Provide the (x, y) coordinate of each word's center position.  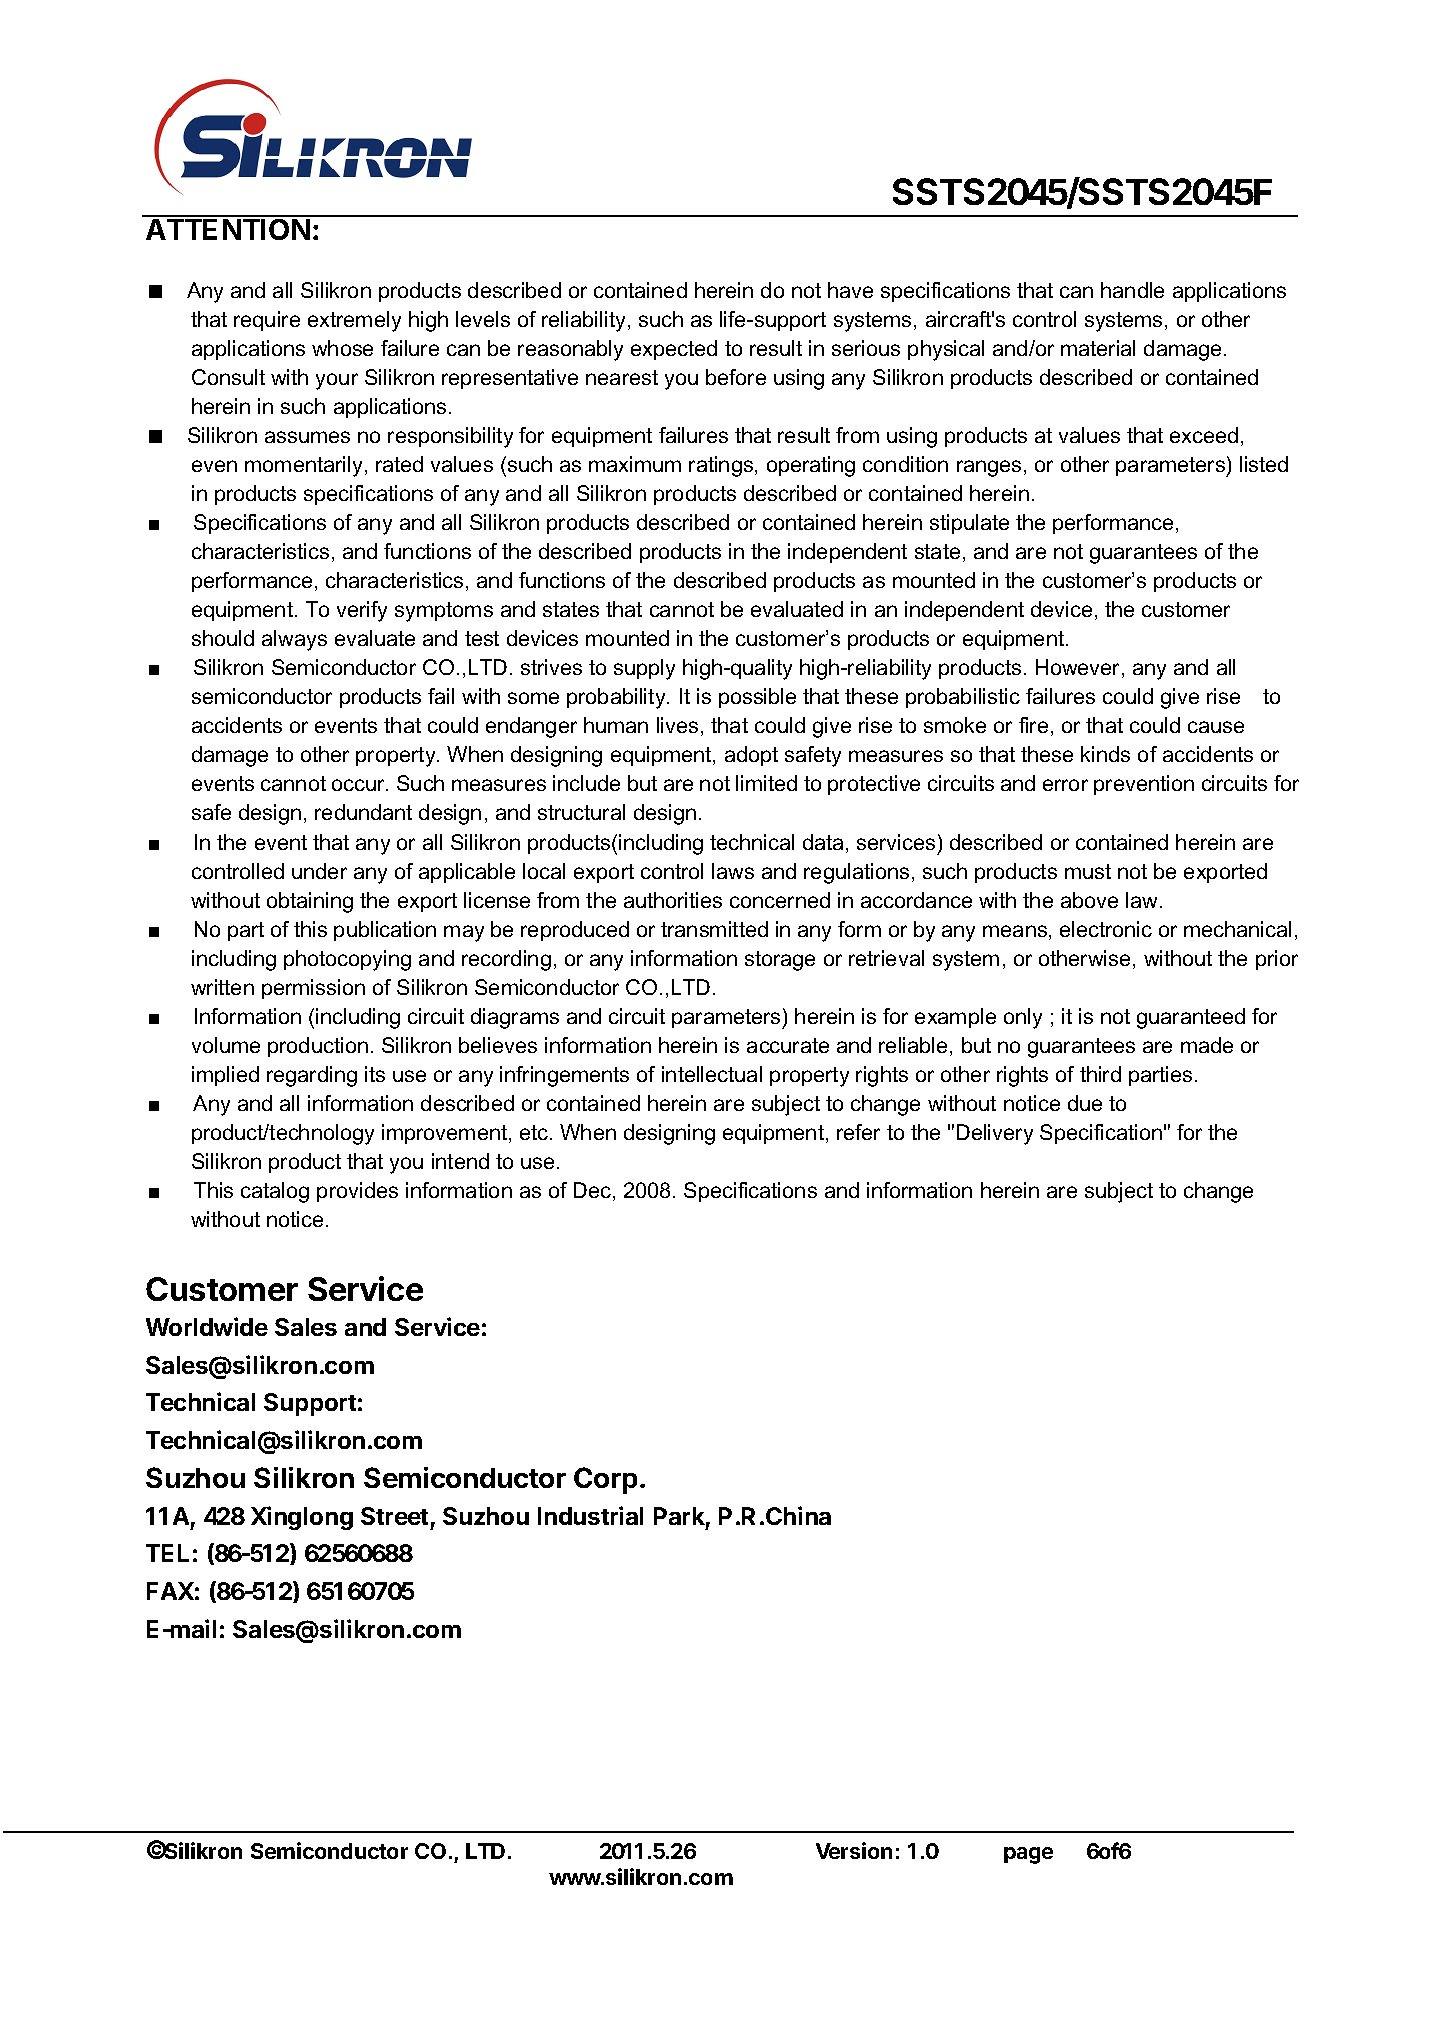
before (736, 377)
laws (733, 871)
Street (394, 1516)
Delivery (995, 1134)
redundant (363, 812)
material (1098, 348)
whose (342, 348)
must (1088, 871)
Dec (592, 1190)
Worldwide (207, 1326)
